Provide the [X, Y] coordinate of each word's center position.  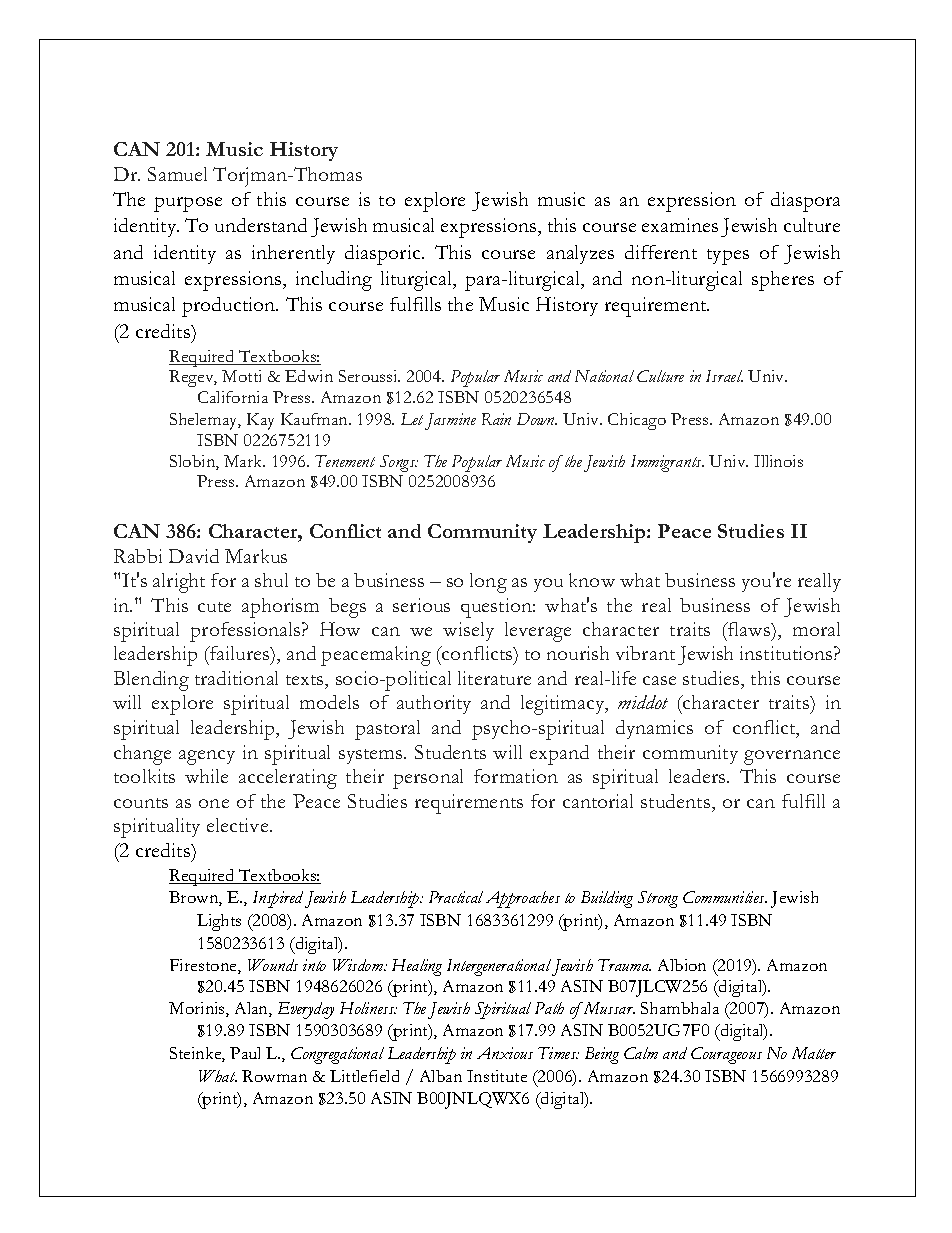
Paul [245, 1053]
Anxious [505, 1053]
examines [680, 225]
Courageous [726, 1055]
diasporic [384, 255]
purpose [188, 204]
